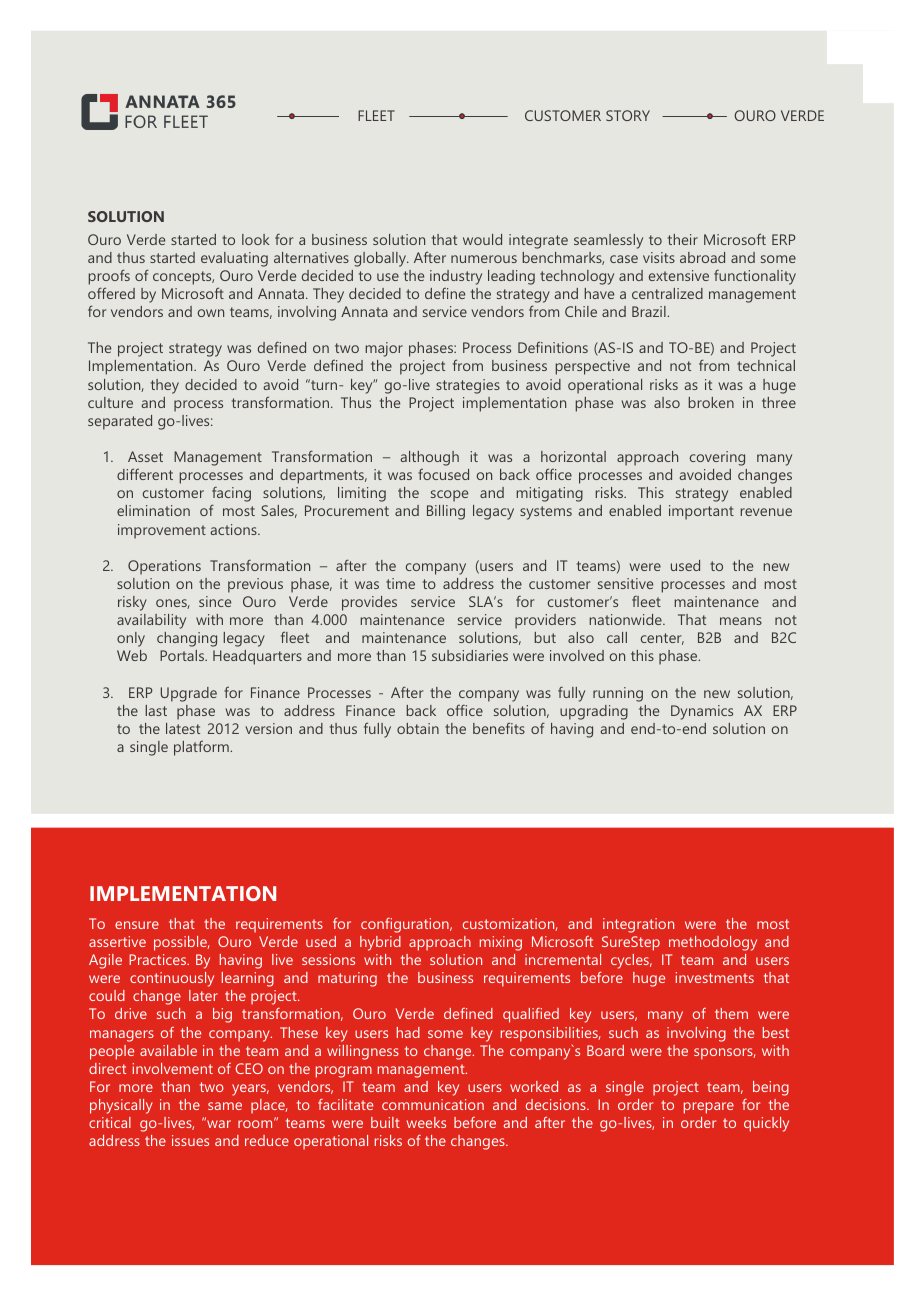 The image size is (924, 1297). I want to click on center, so click(662, 639).
